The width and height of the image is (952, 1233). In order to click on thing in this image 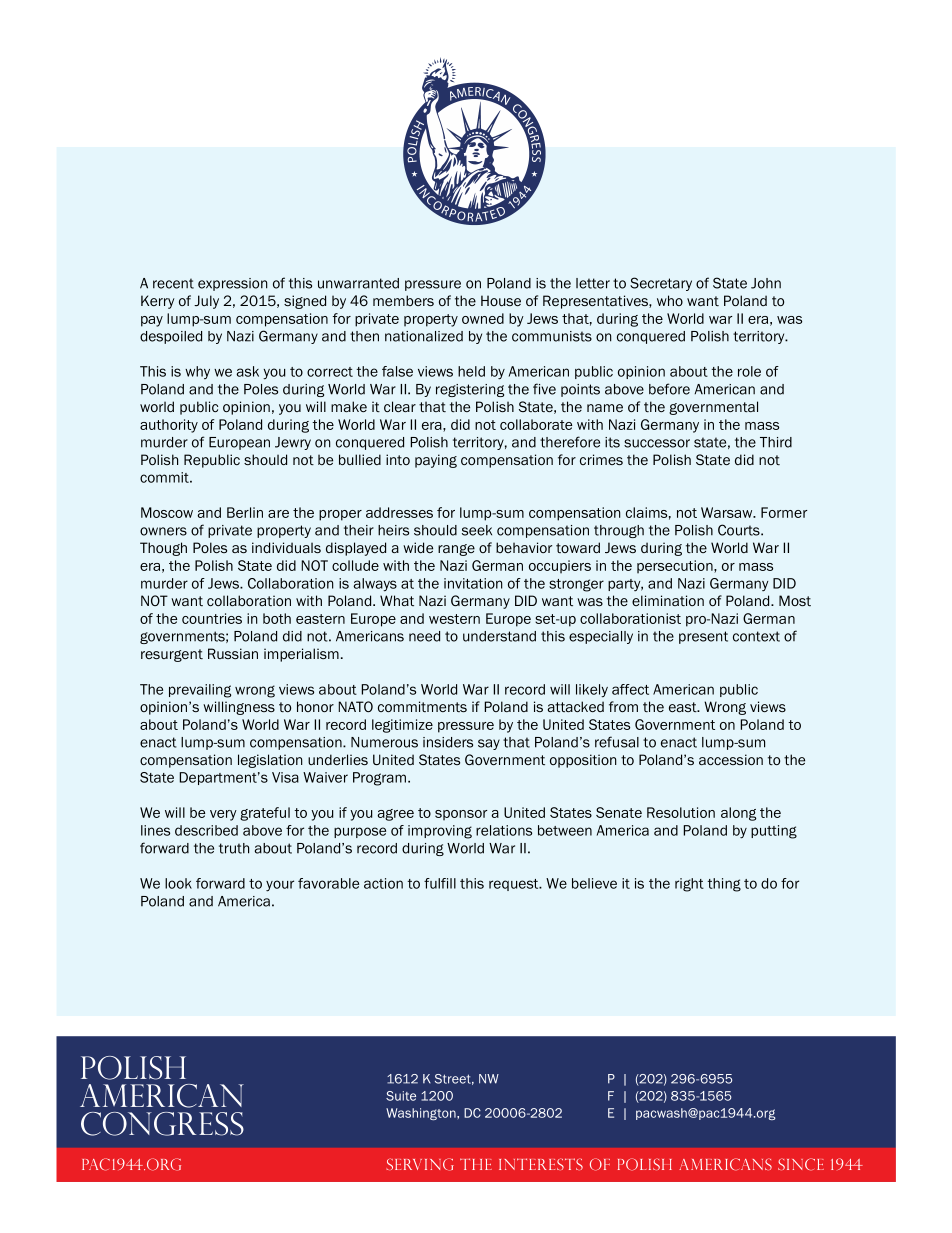, I will do `click(724, 885)`.
